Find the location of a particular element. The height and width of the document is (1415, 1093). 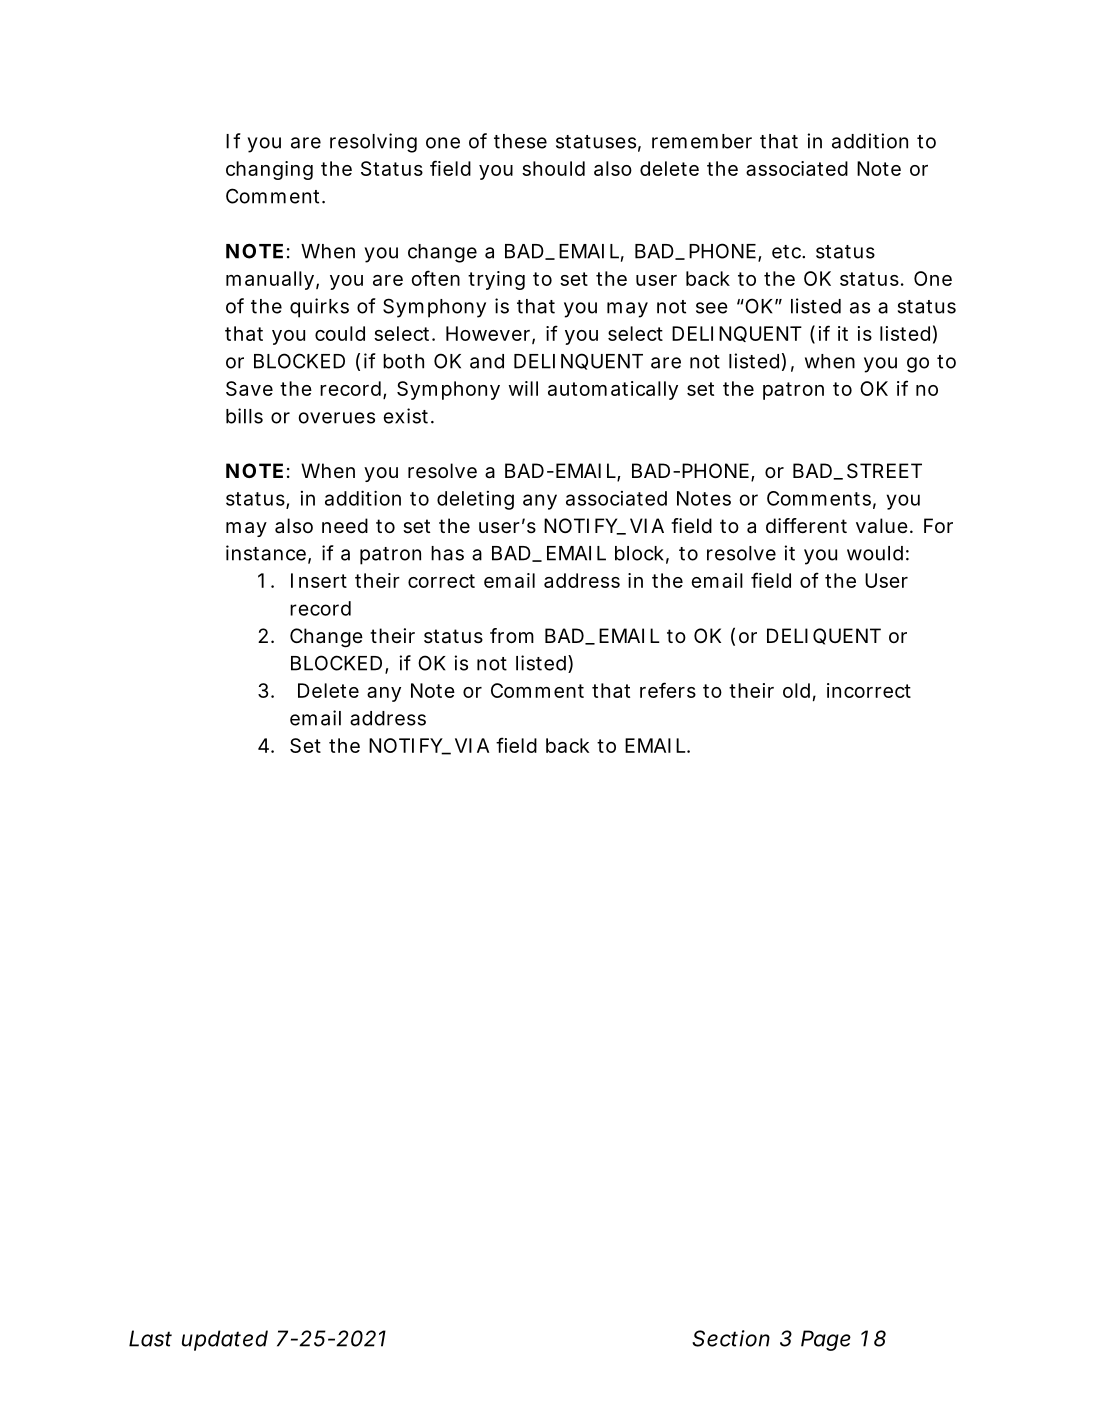

instance is located at coordinates (266, 553).
